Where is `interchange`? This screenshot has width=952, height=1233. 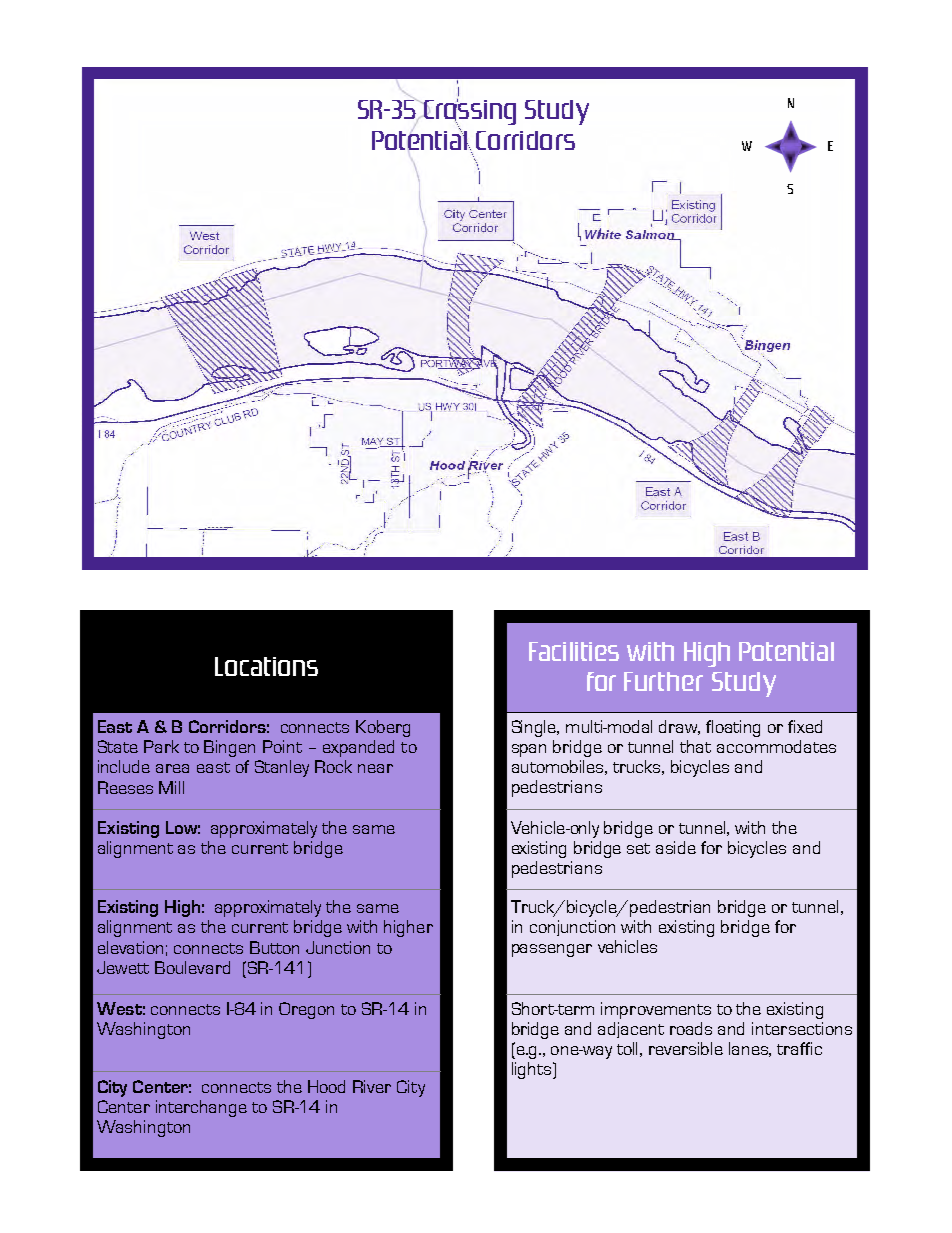 interchange is located at coordinates (201, 1108).
